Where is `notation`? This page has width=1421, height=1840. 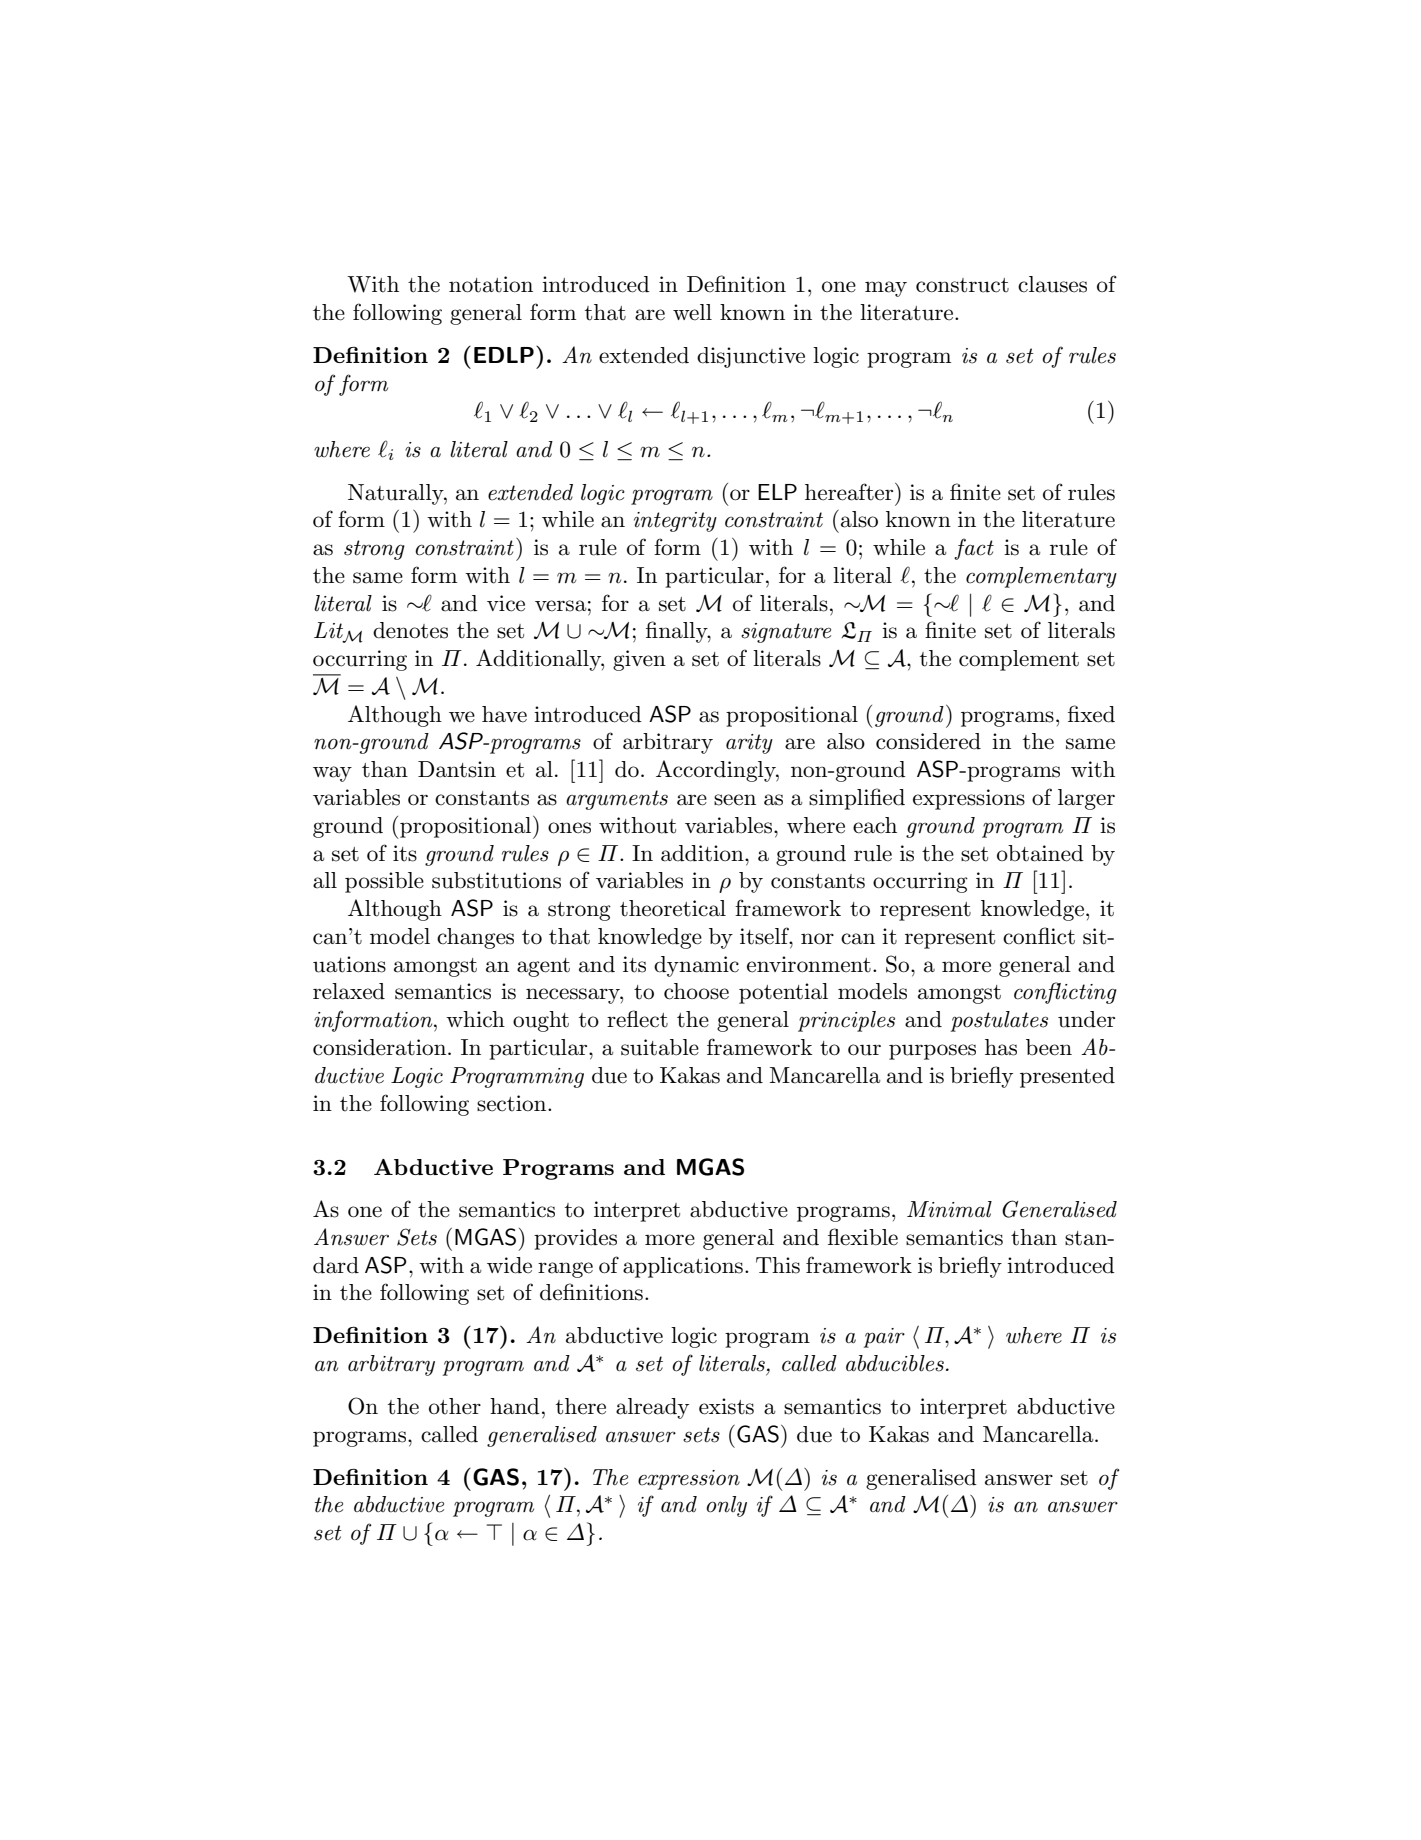
notation is located at coordinates (491, 284).
